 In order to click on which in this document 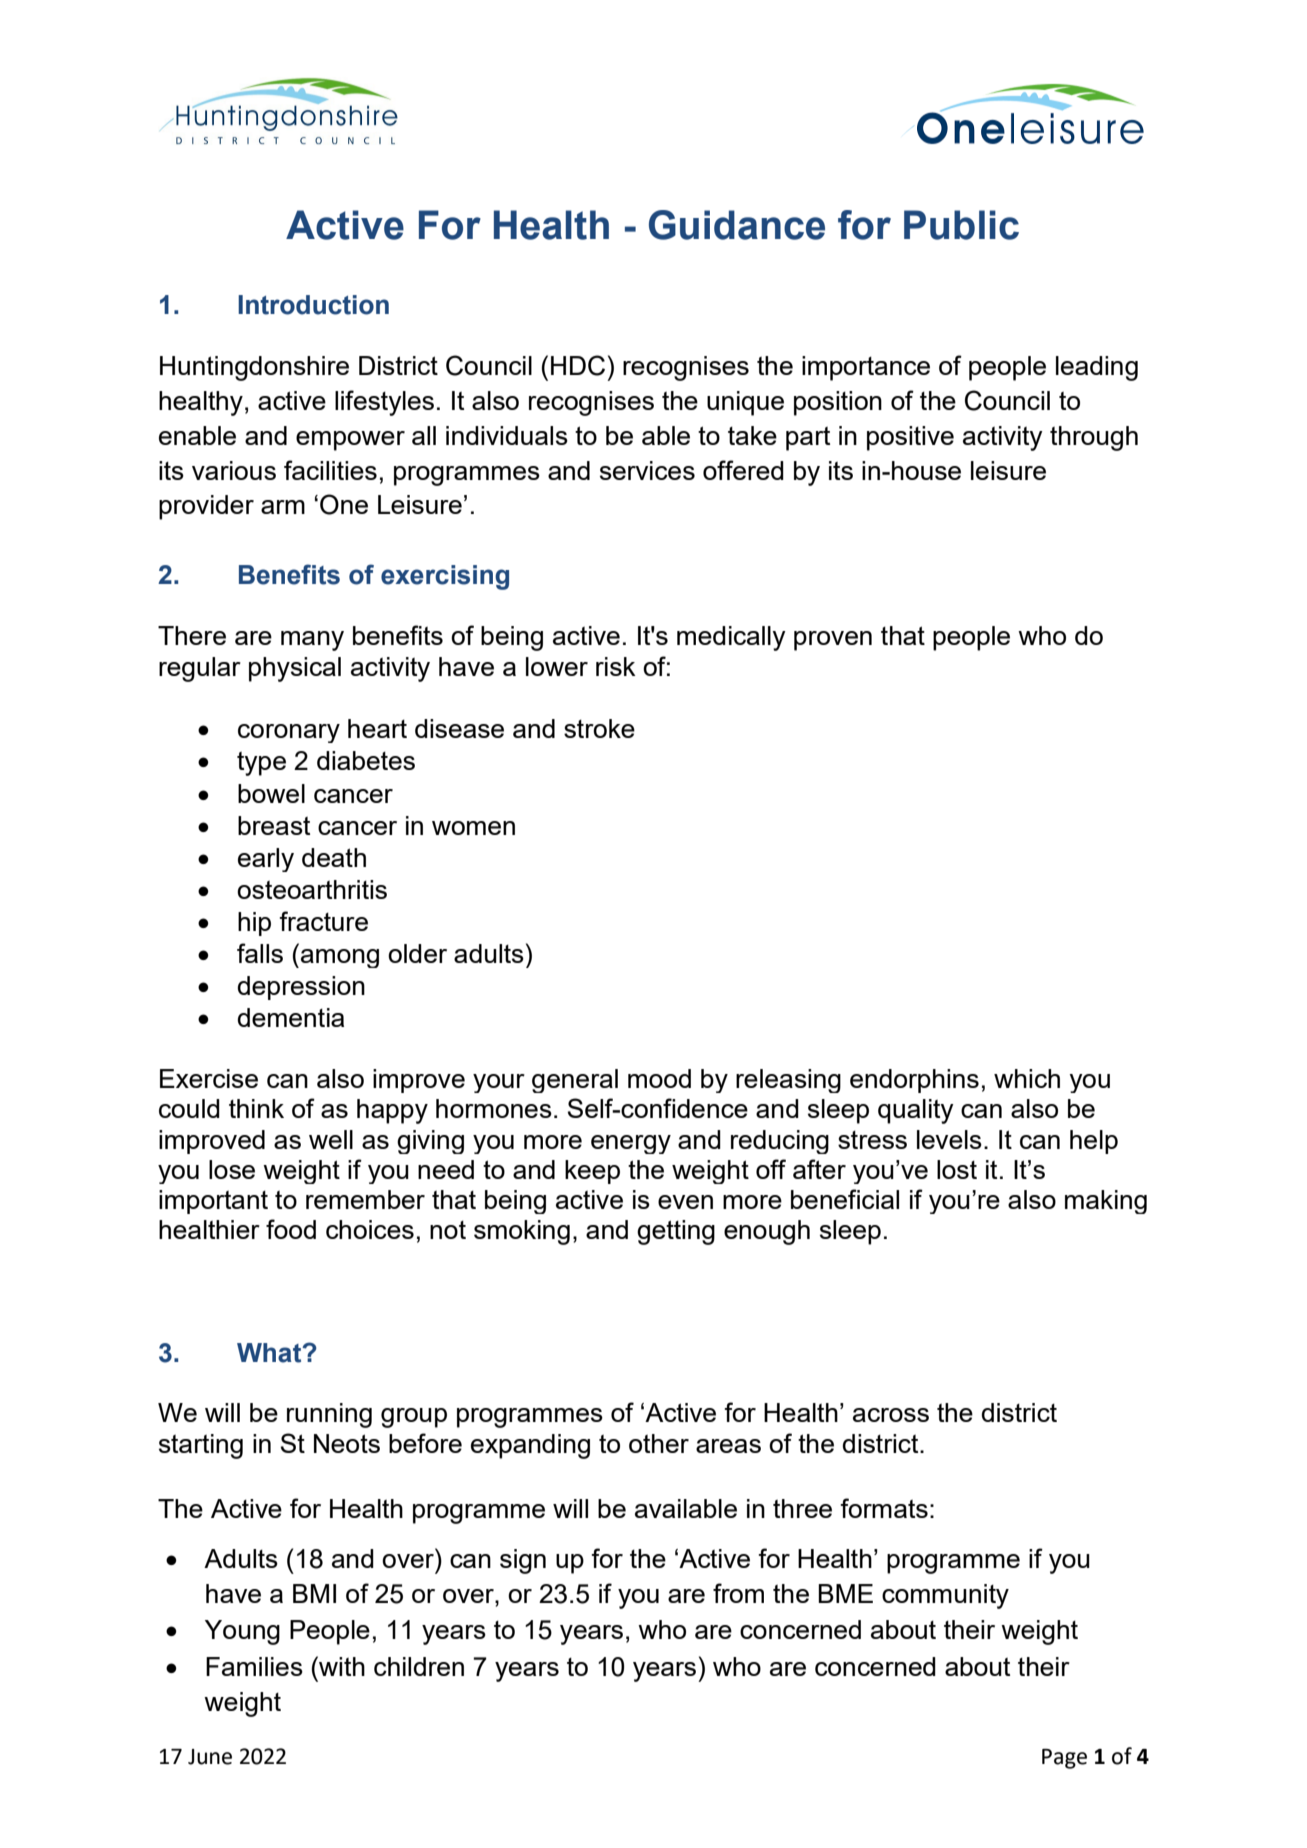, I will do `click(1027, 1078)`.
